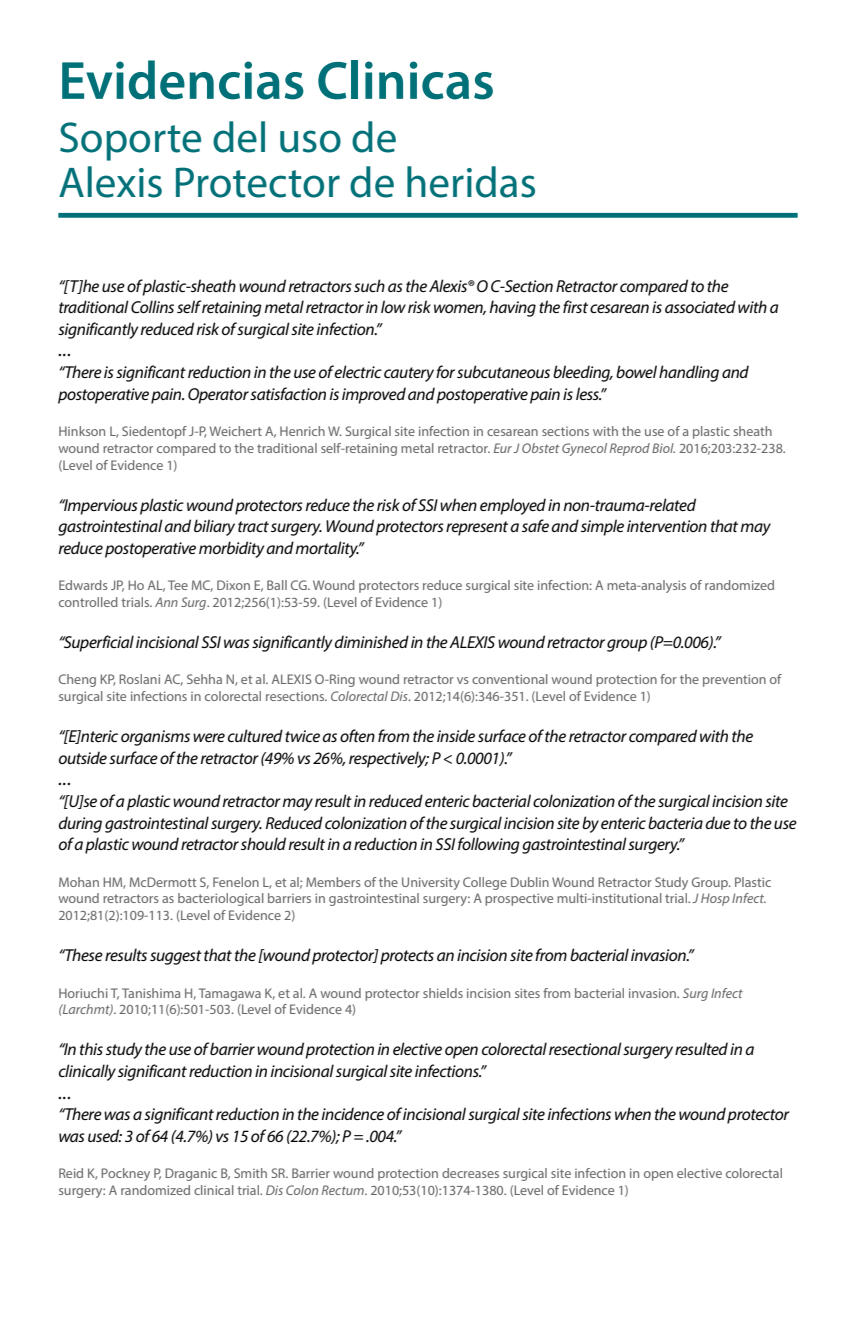  I want to click on shields, so click(443, 993).
